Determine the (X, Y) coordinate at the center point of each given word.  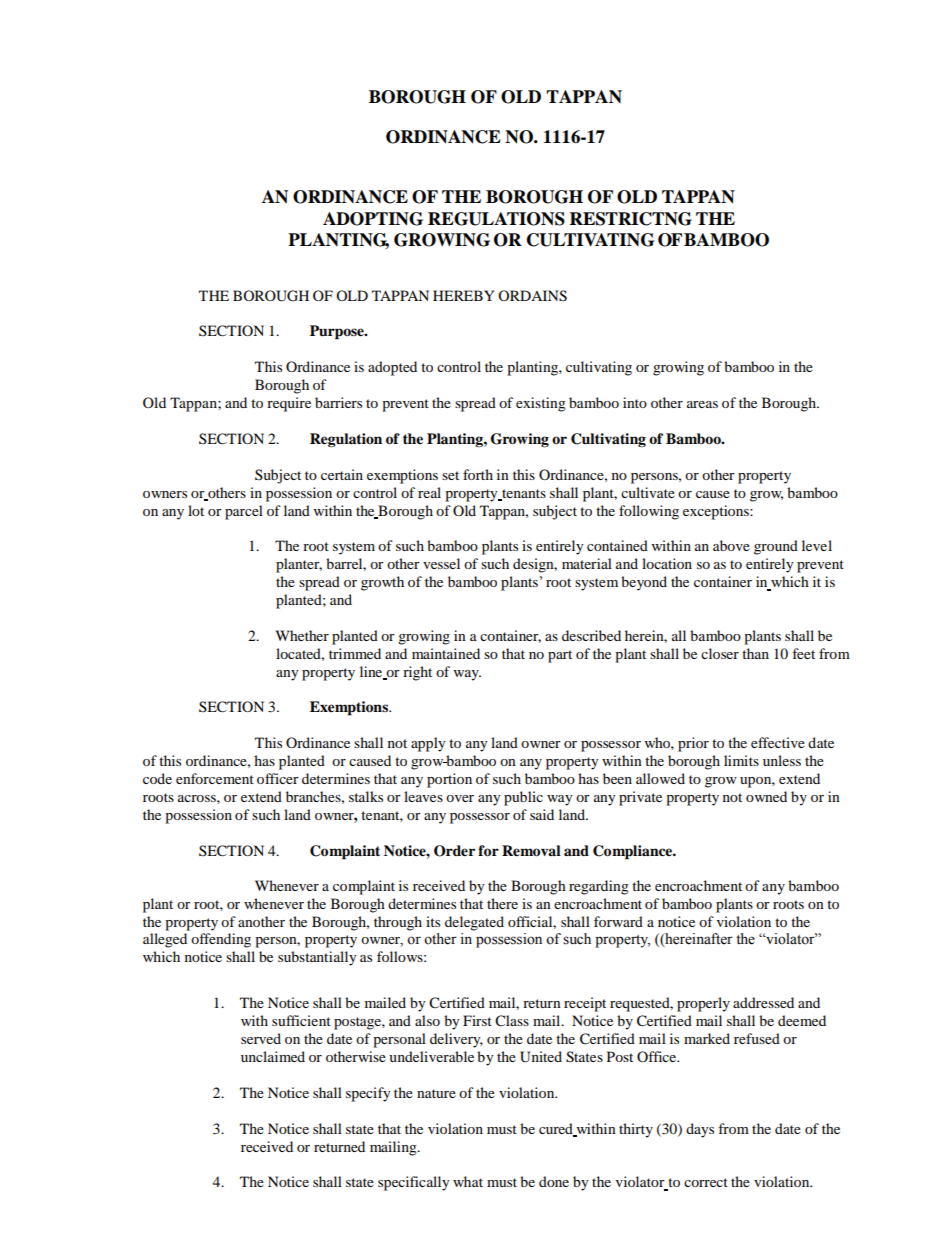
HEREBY (463, 295)
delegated (474, 923)
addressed (763, 1002)
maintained (446, 653)
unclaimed (273, 1056)
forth (478, 474)
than (755, 653)
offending (221, 940)
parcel (244, 512)
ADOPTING (373, 219)
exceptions (717, 512)
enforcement (215, 778)
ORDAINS (532, 296)
